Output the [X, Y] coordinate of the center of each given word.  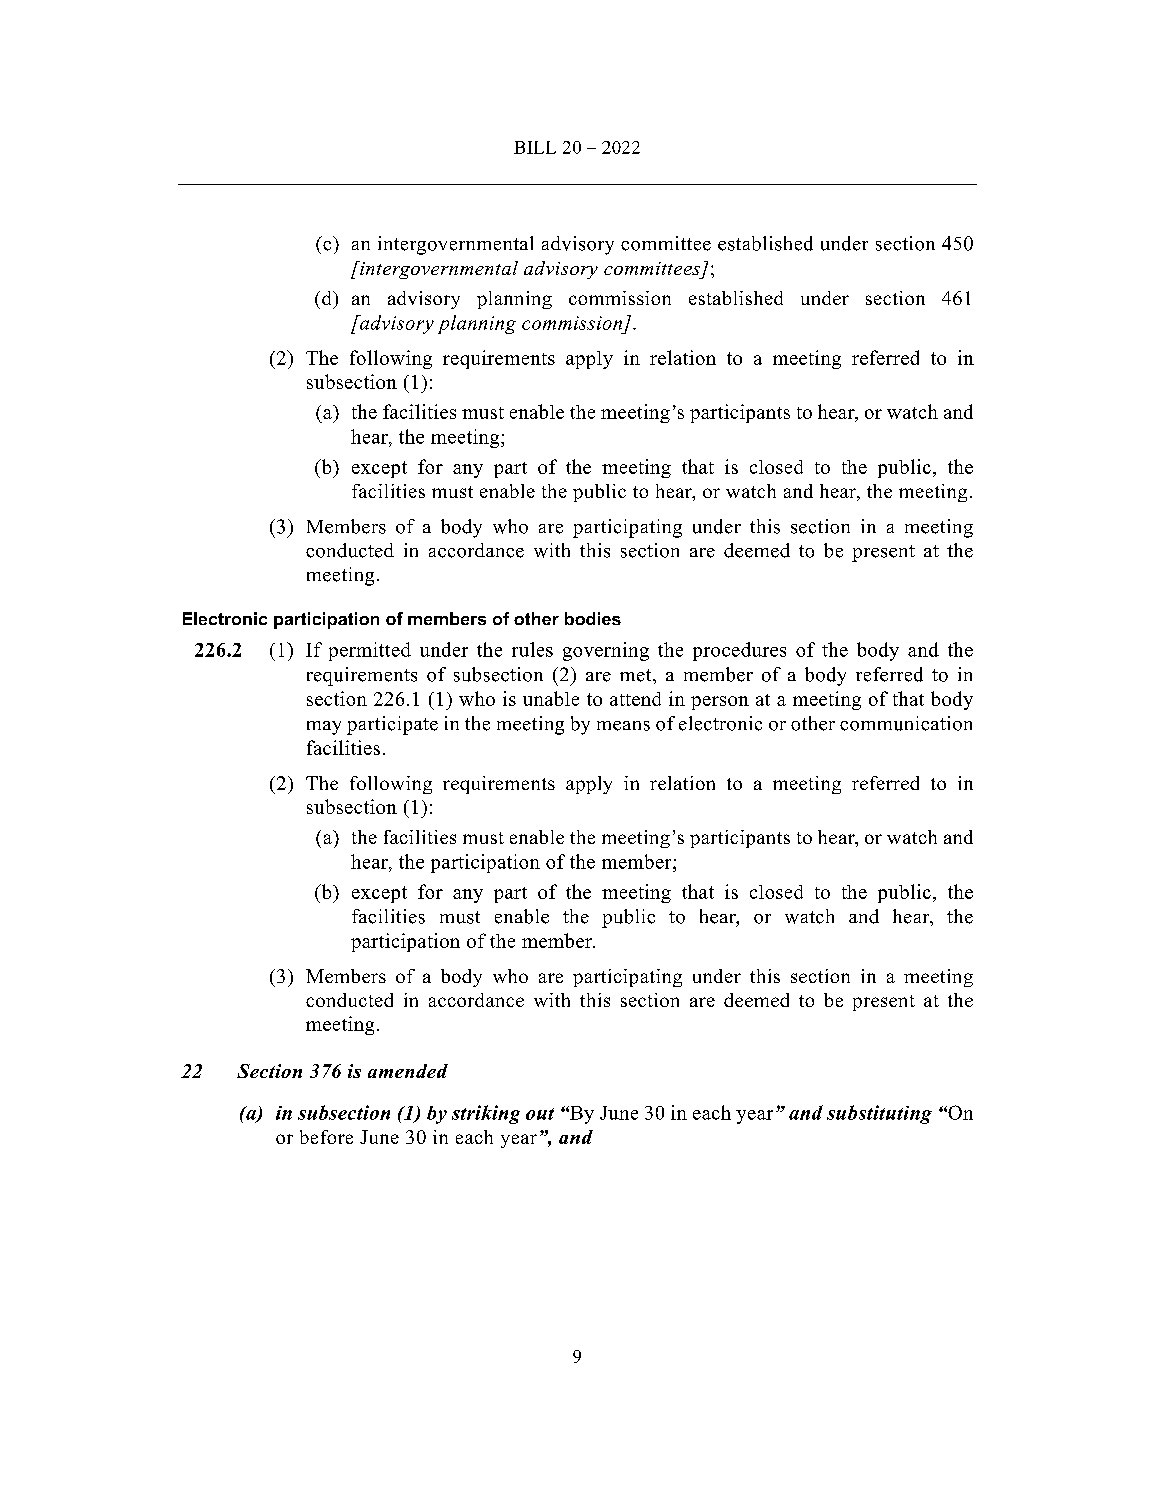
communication [906, 723]
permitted [370, 651]
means [623, 726]
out [540, 1114]
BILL [535, 147]
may [324, 728]
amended [408, 1071]
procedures [739, 651]
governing [606, 651]
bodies [593, 618]
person [720, 703]
